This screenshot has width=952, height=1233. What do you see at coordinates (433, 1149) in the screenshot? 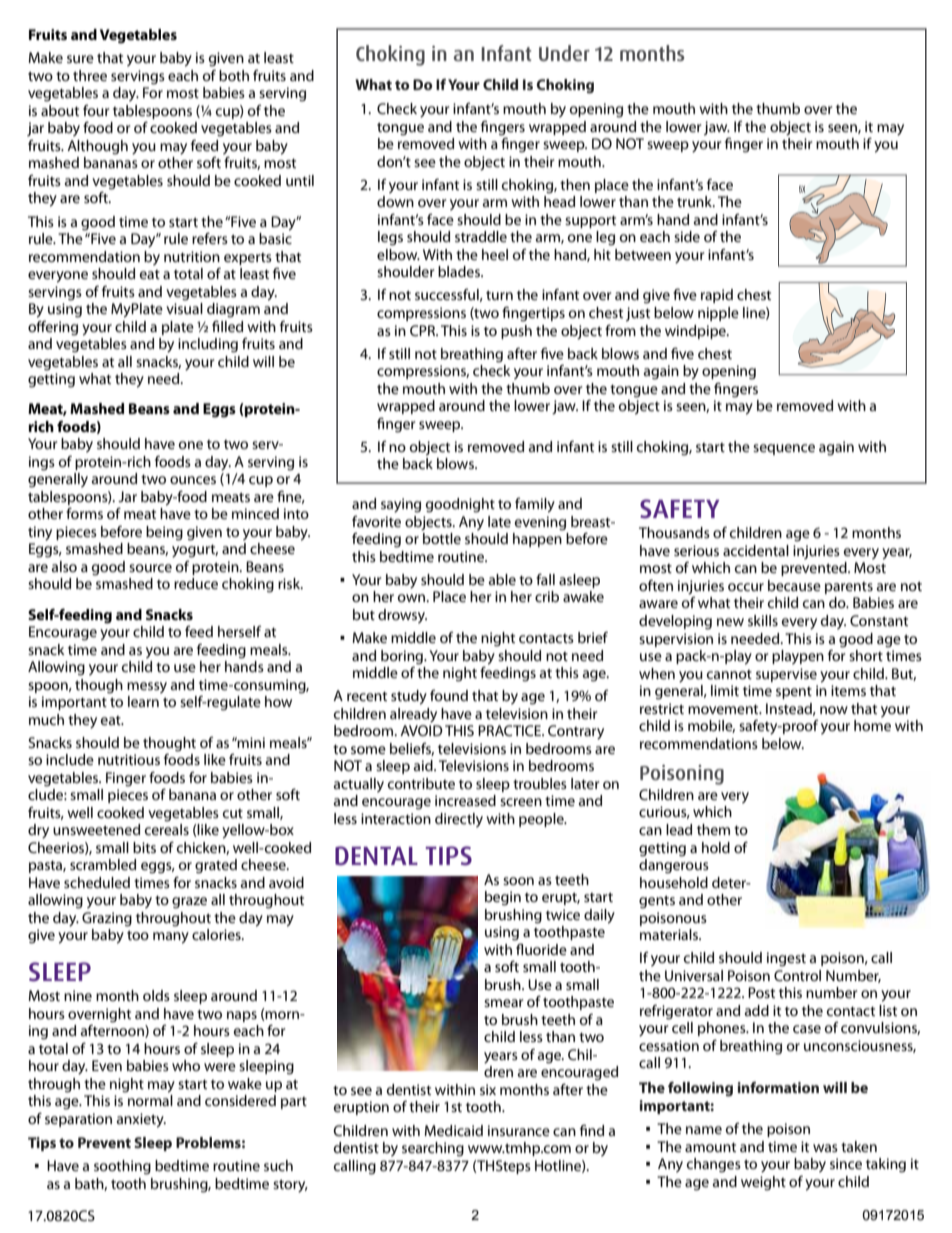
I see `searching` at bounding box center [433, 1149].
